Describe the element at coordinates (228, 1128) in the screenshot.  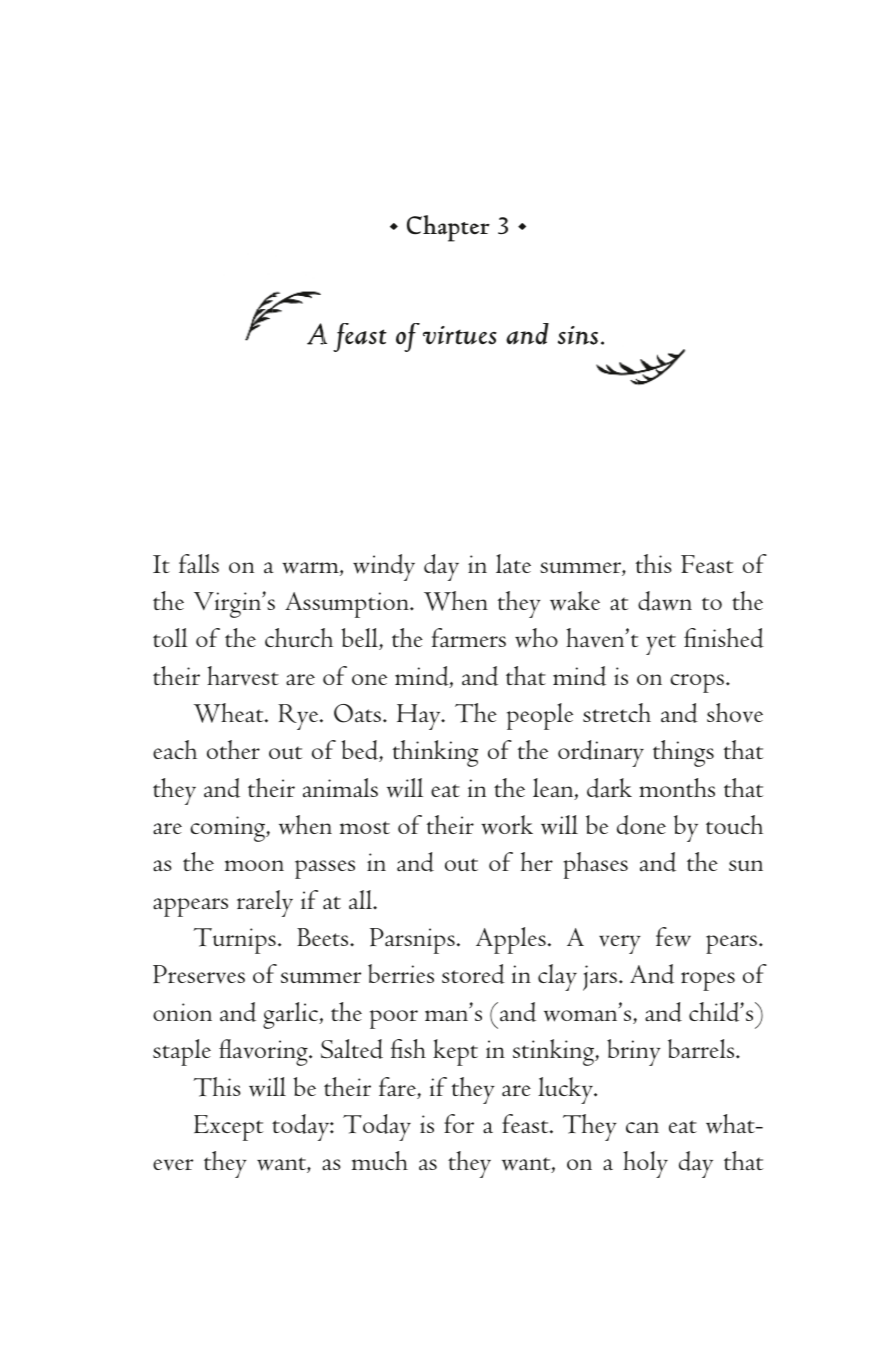
I see `Except` at that location.
